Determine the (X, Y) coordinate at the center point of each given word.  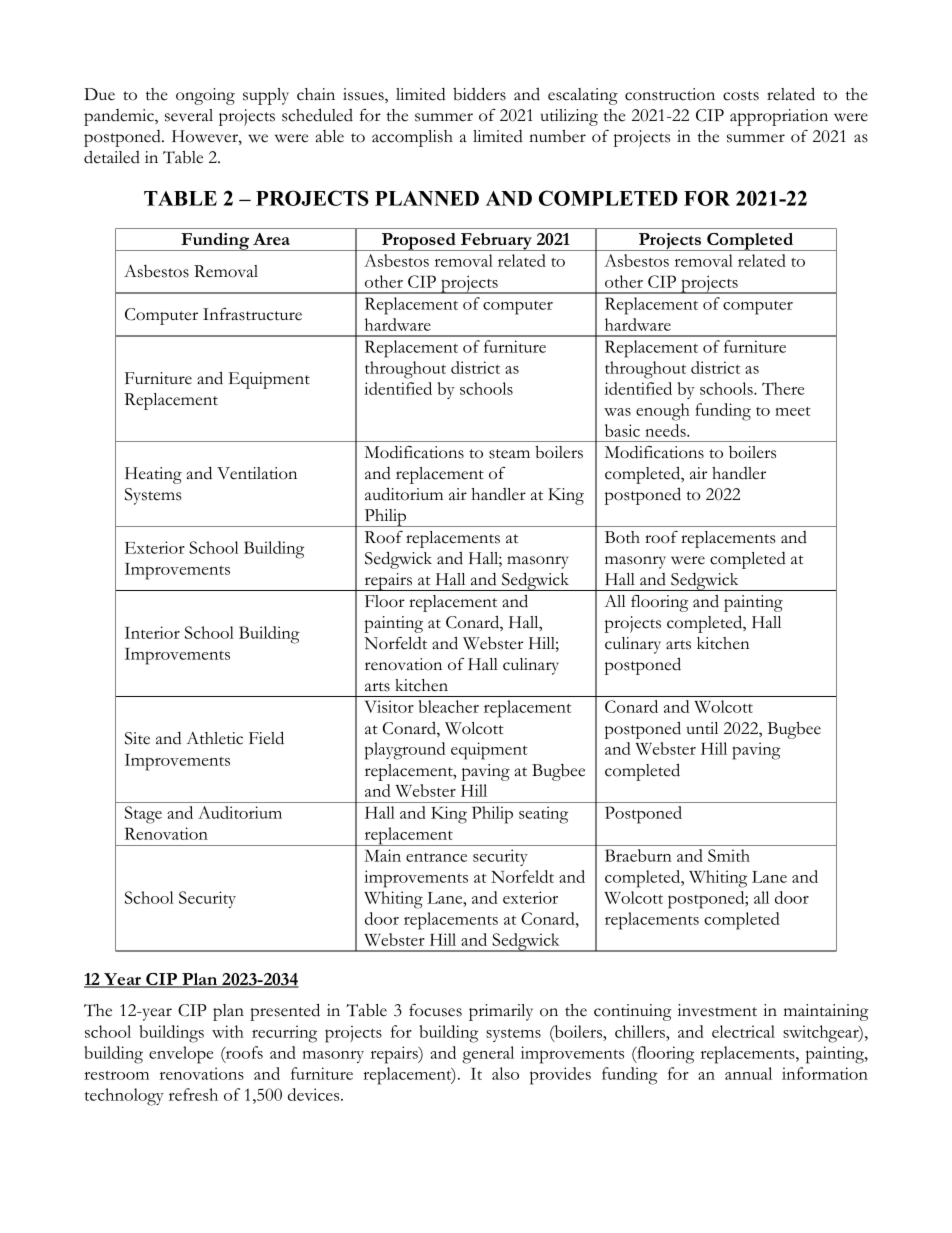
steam (509, 454)
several (189, 115)
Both (622, 537)
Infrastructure (252, 314)
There (783, 388)
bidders (479, 94)
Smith (729, 855)
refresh (193, 1094)
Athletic (214, 738)
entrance (436, 857)
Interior (152, 632)
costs (741, 96)
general (488, 1055)
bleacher (449, 706)
